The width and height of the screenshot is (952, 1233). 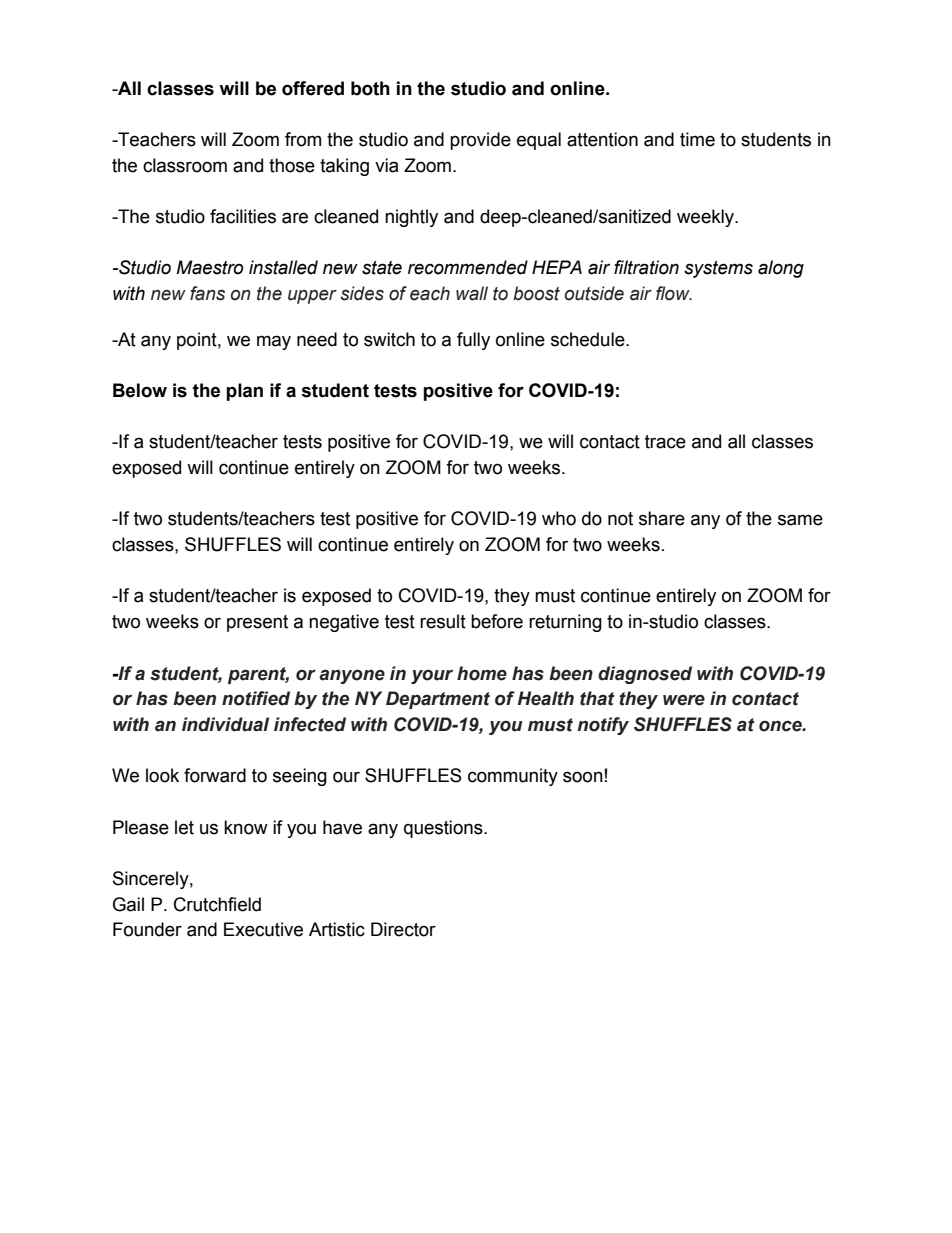 What do you see at coordinates (185, 165) in the screenshot?
I see `classroom` at bounding box center [185, 165].
